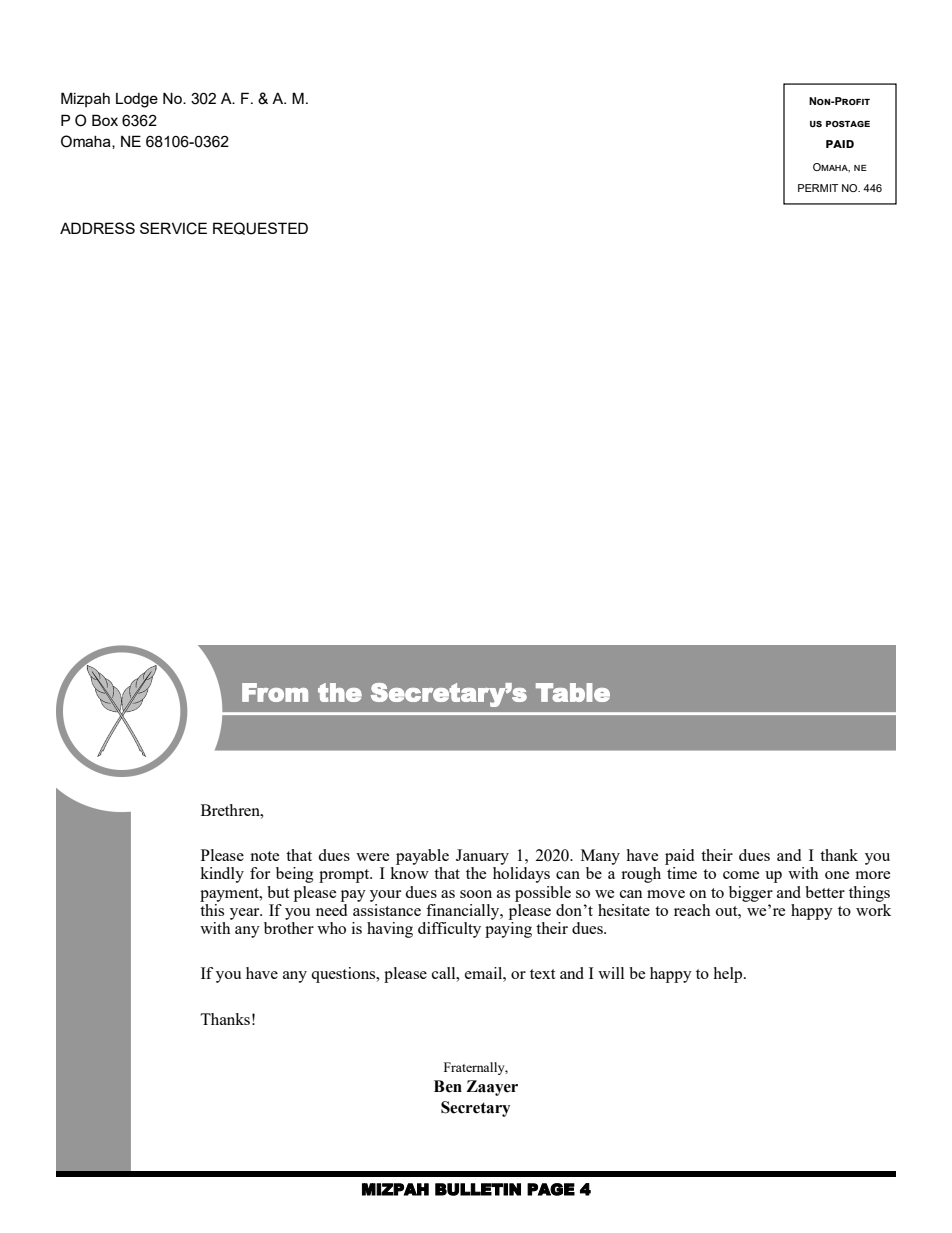  Describe the element at coordinates (275, 692) in the page. I see `From` at that location.
